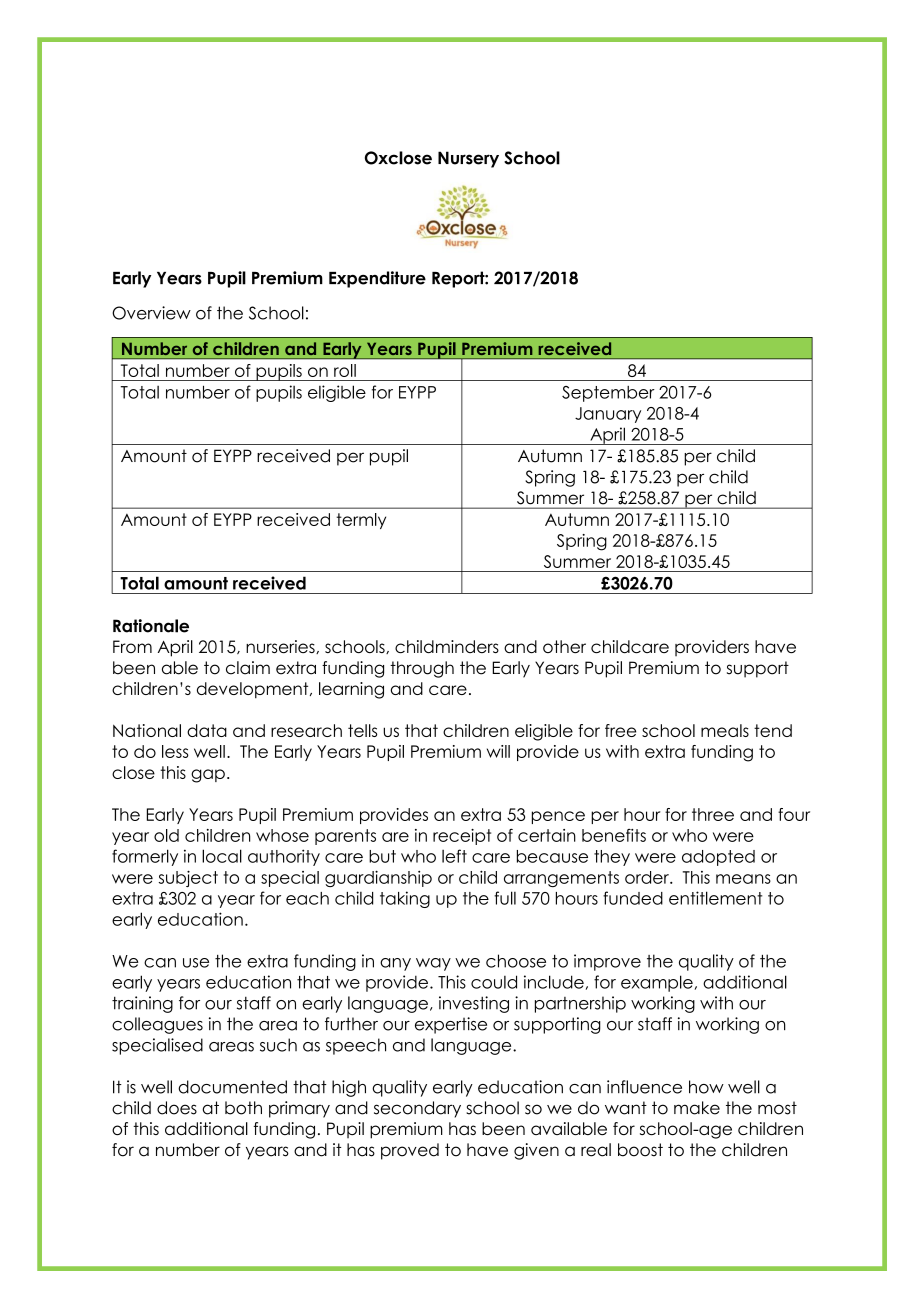  I want to click on through, so click(422, 669).
